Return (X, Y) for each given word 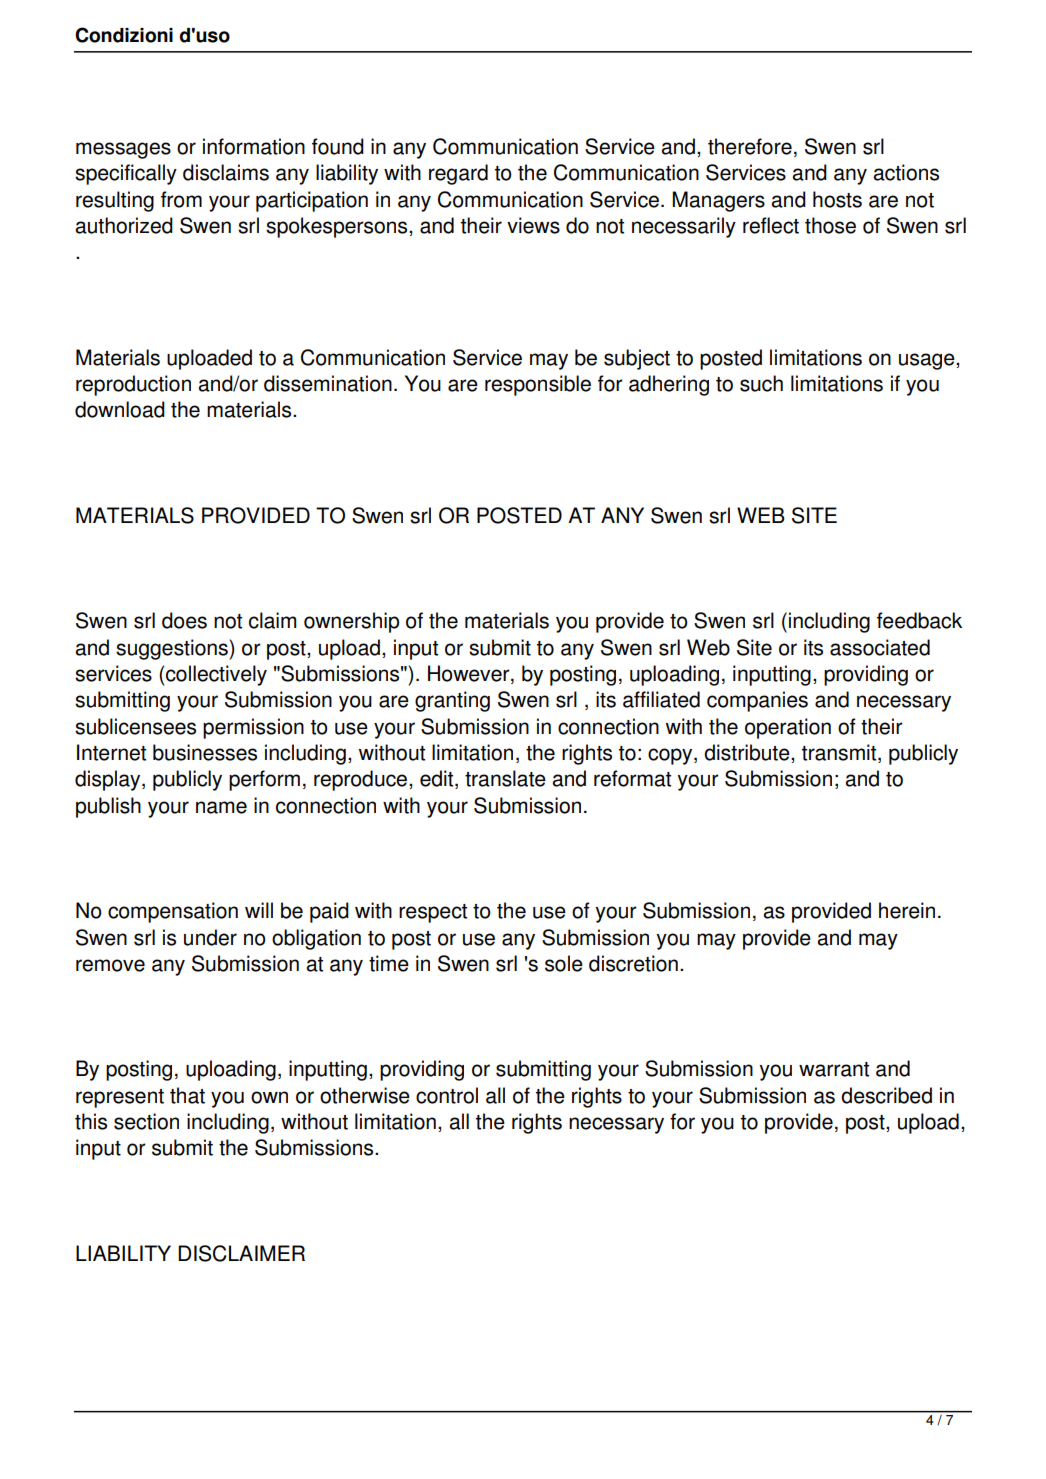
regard (458, 174)
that (187, 1095)
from (181, 199)
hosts (837, 199)
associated (880, 647)
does (184, 620)
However (470, 674)
